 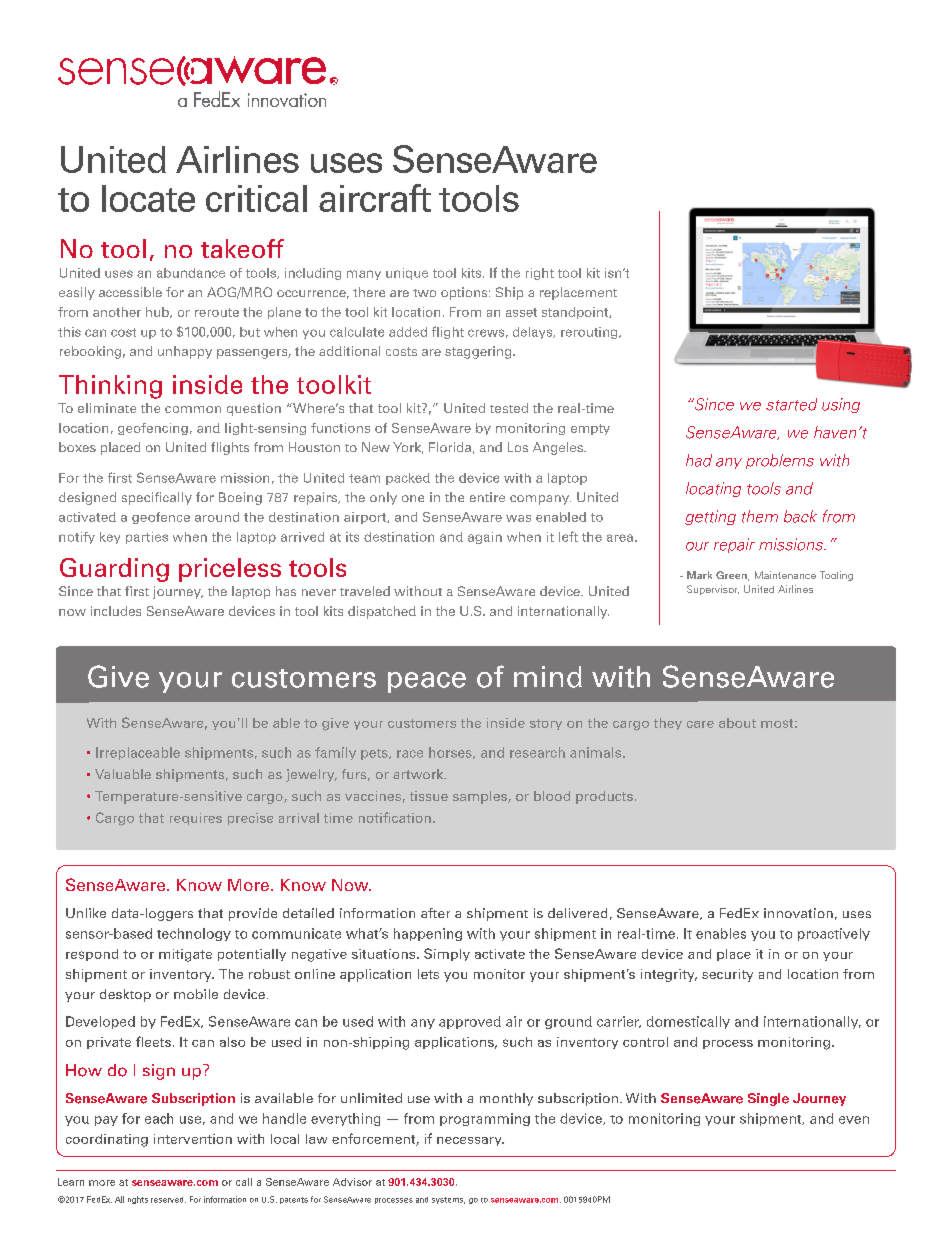 What do you see at coordinates (395, 817) in the image?
I see `notification` at bounding box center [395, 817].
